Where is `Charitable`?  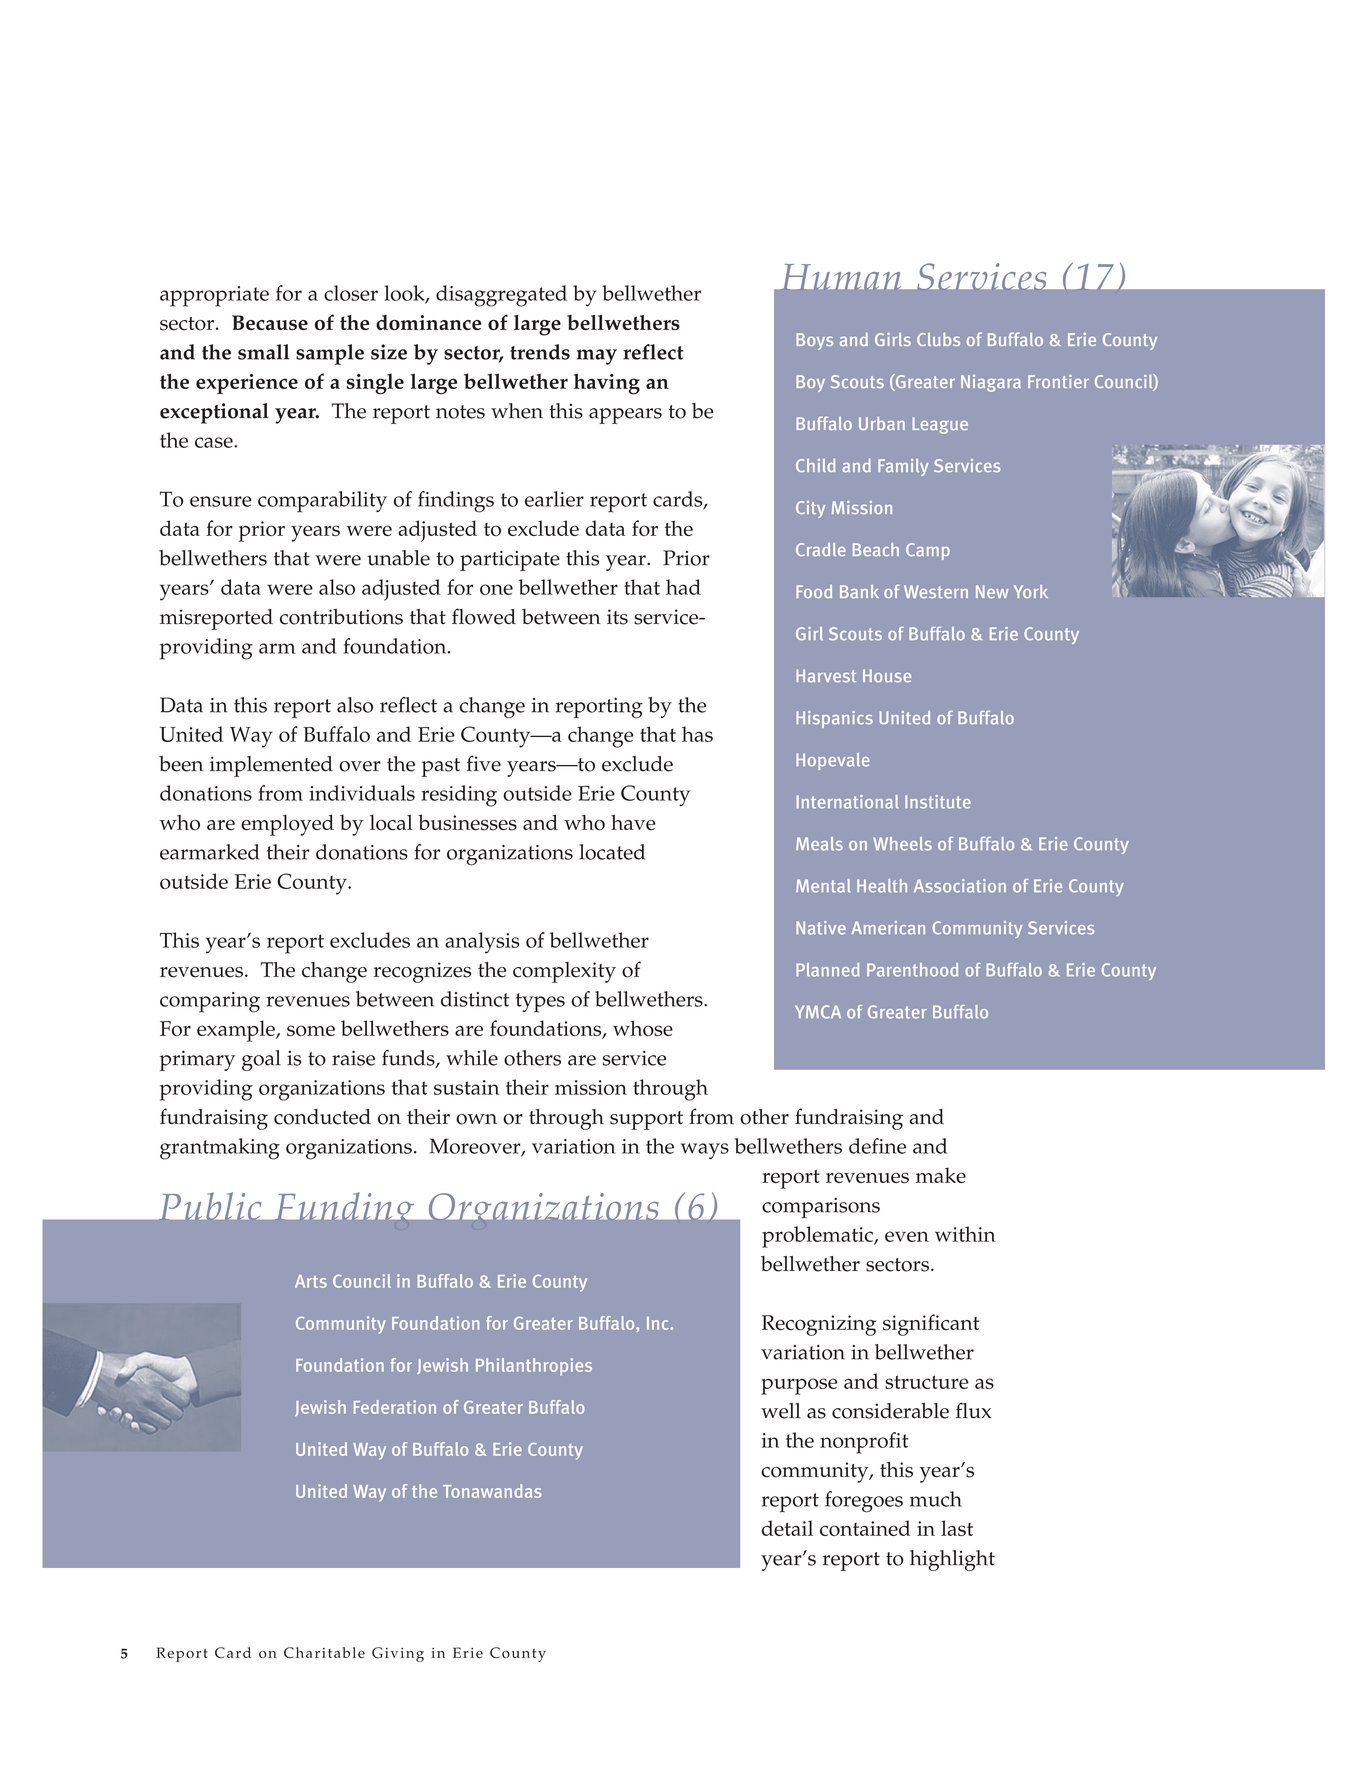 Charitable is located at coordinates (324, 1652).
